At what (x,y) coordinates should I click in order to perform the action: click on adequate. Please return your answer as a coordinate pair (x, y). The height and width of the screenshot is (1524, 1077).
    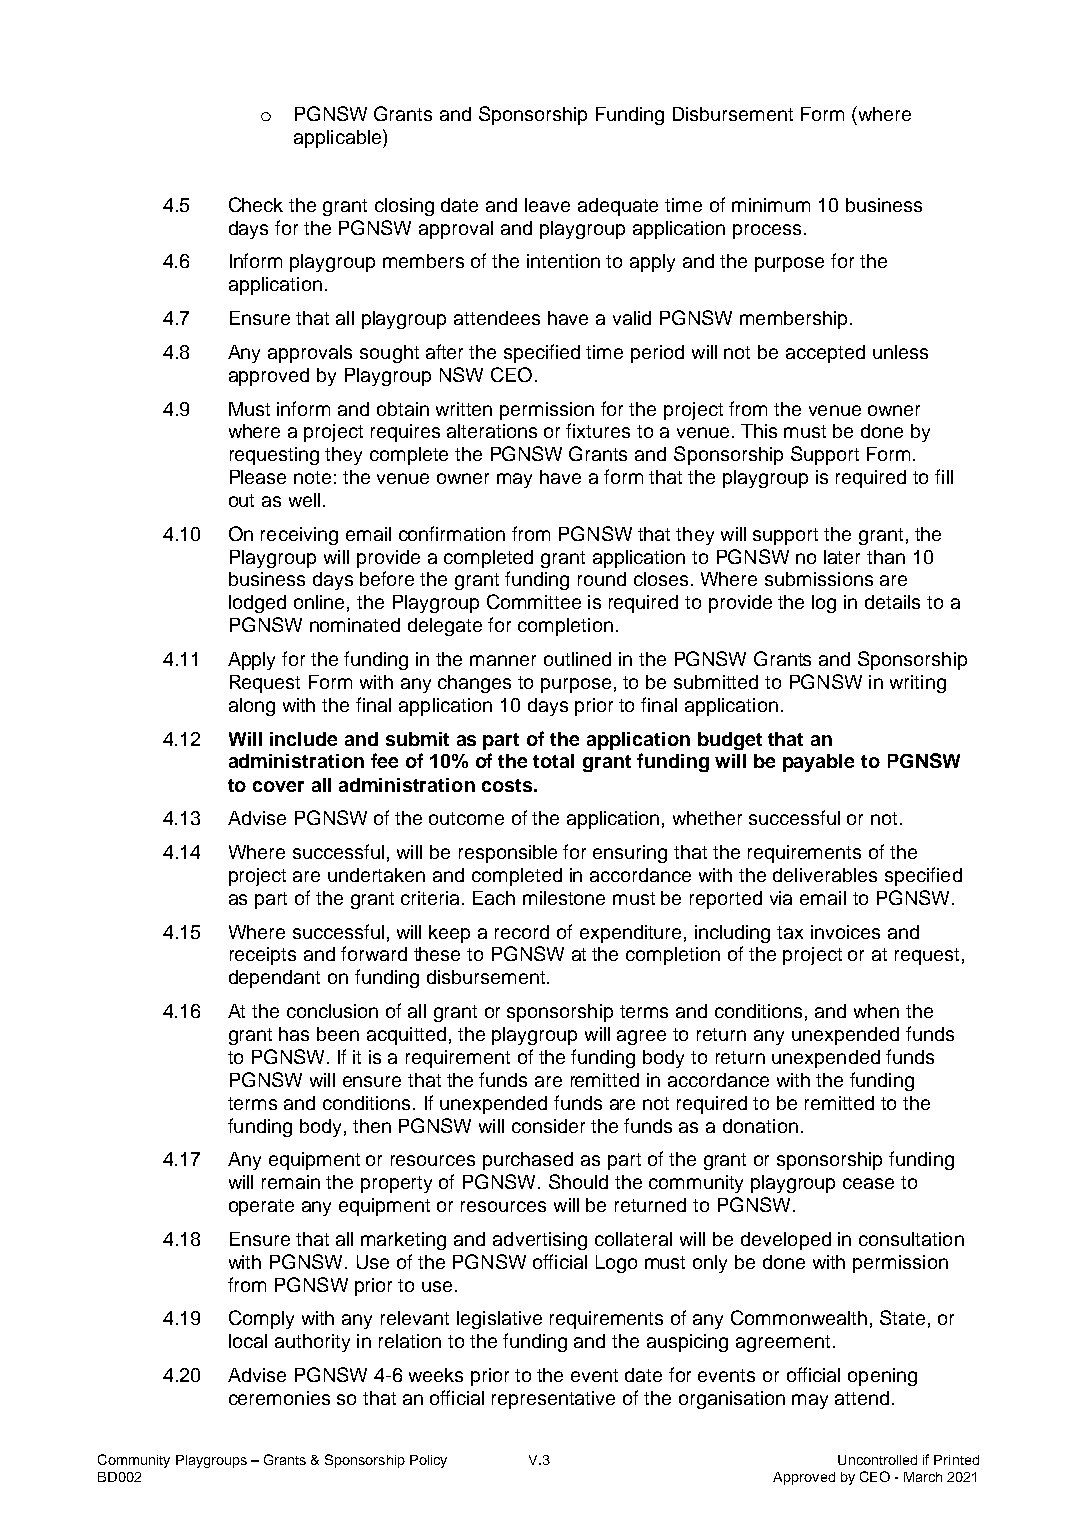
    Looking at the image, I should click on (618, 207).
